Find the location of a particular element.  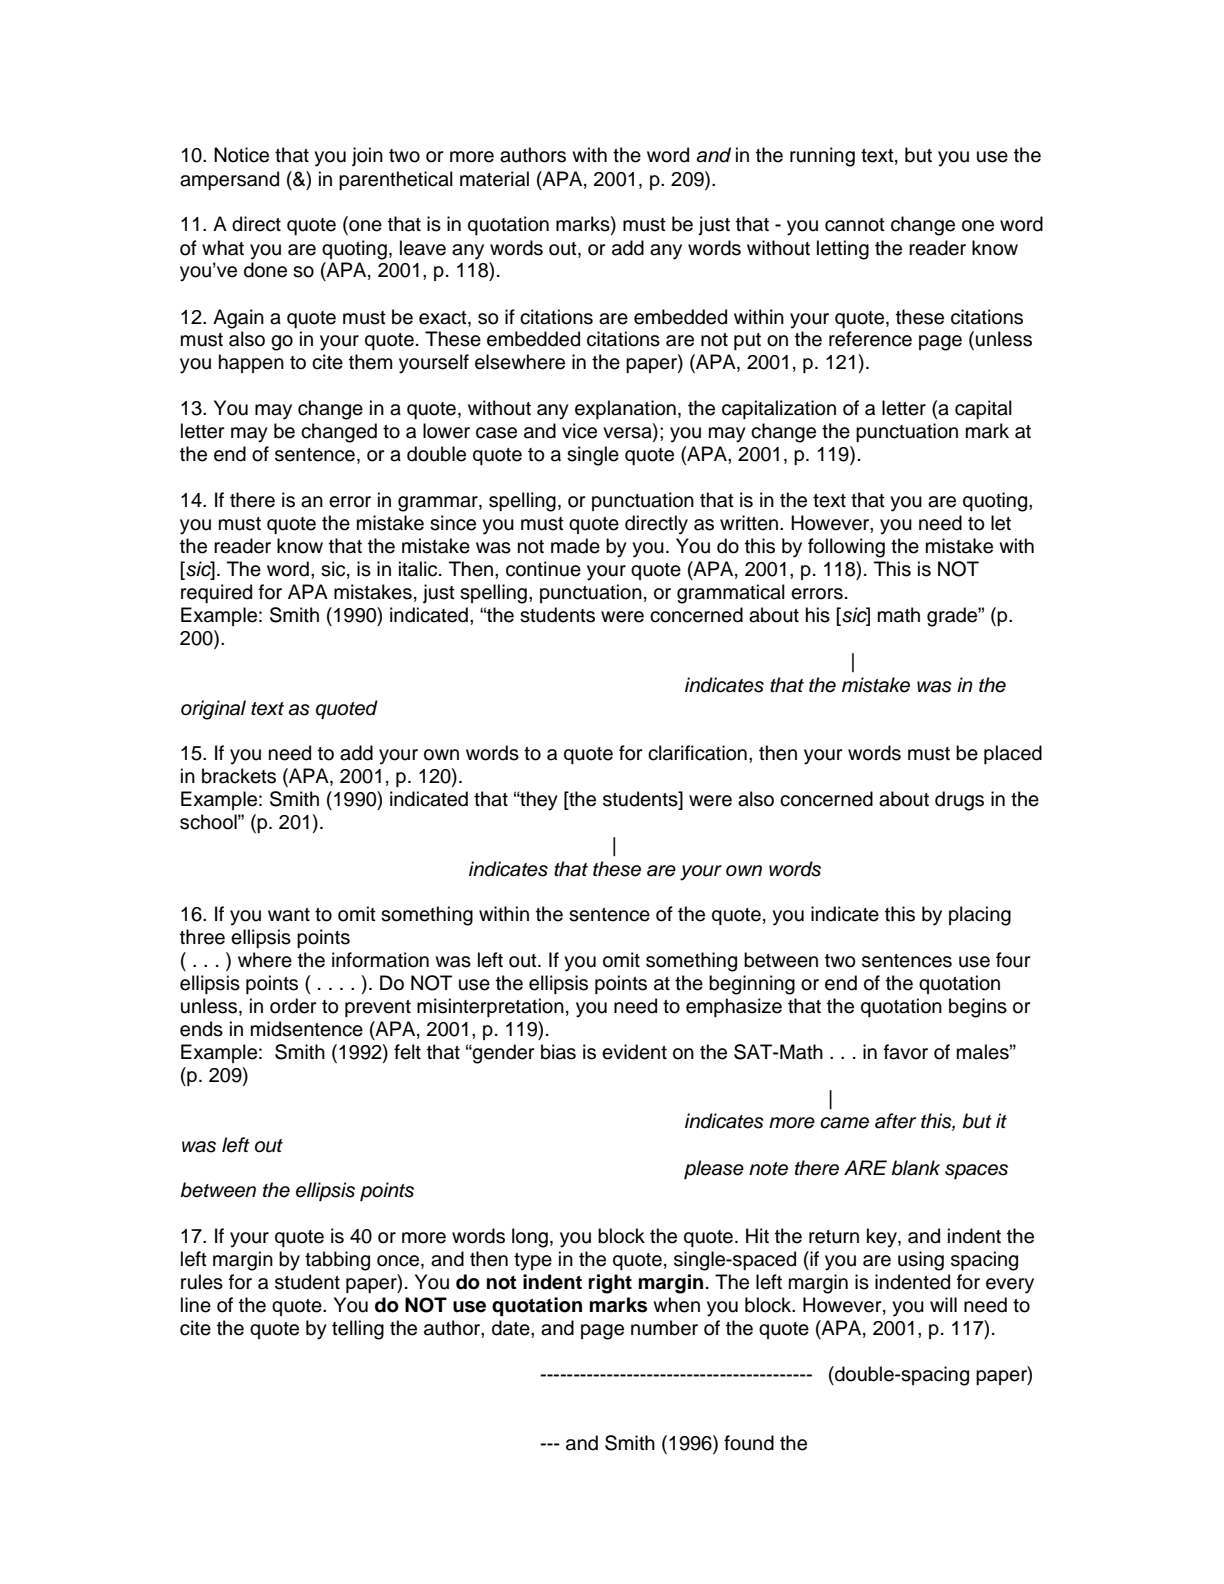

following is located at coordinates (846, 548).
